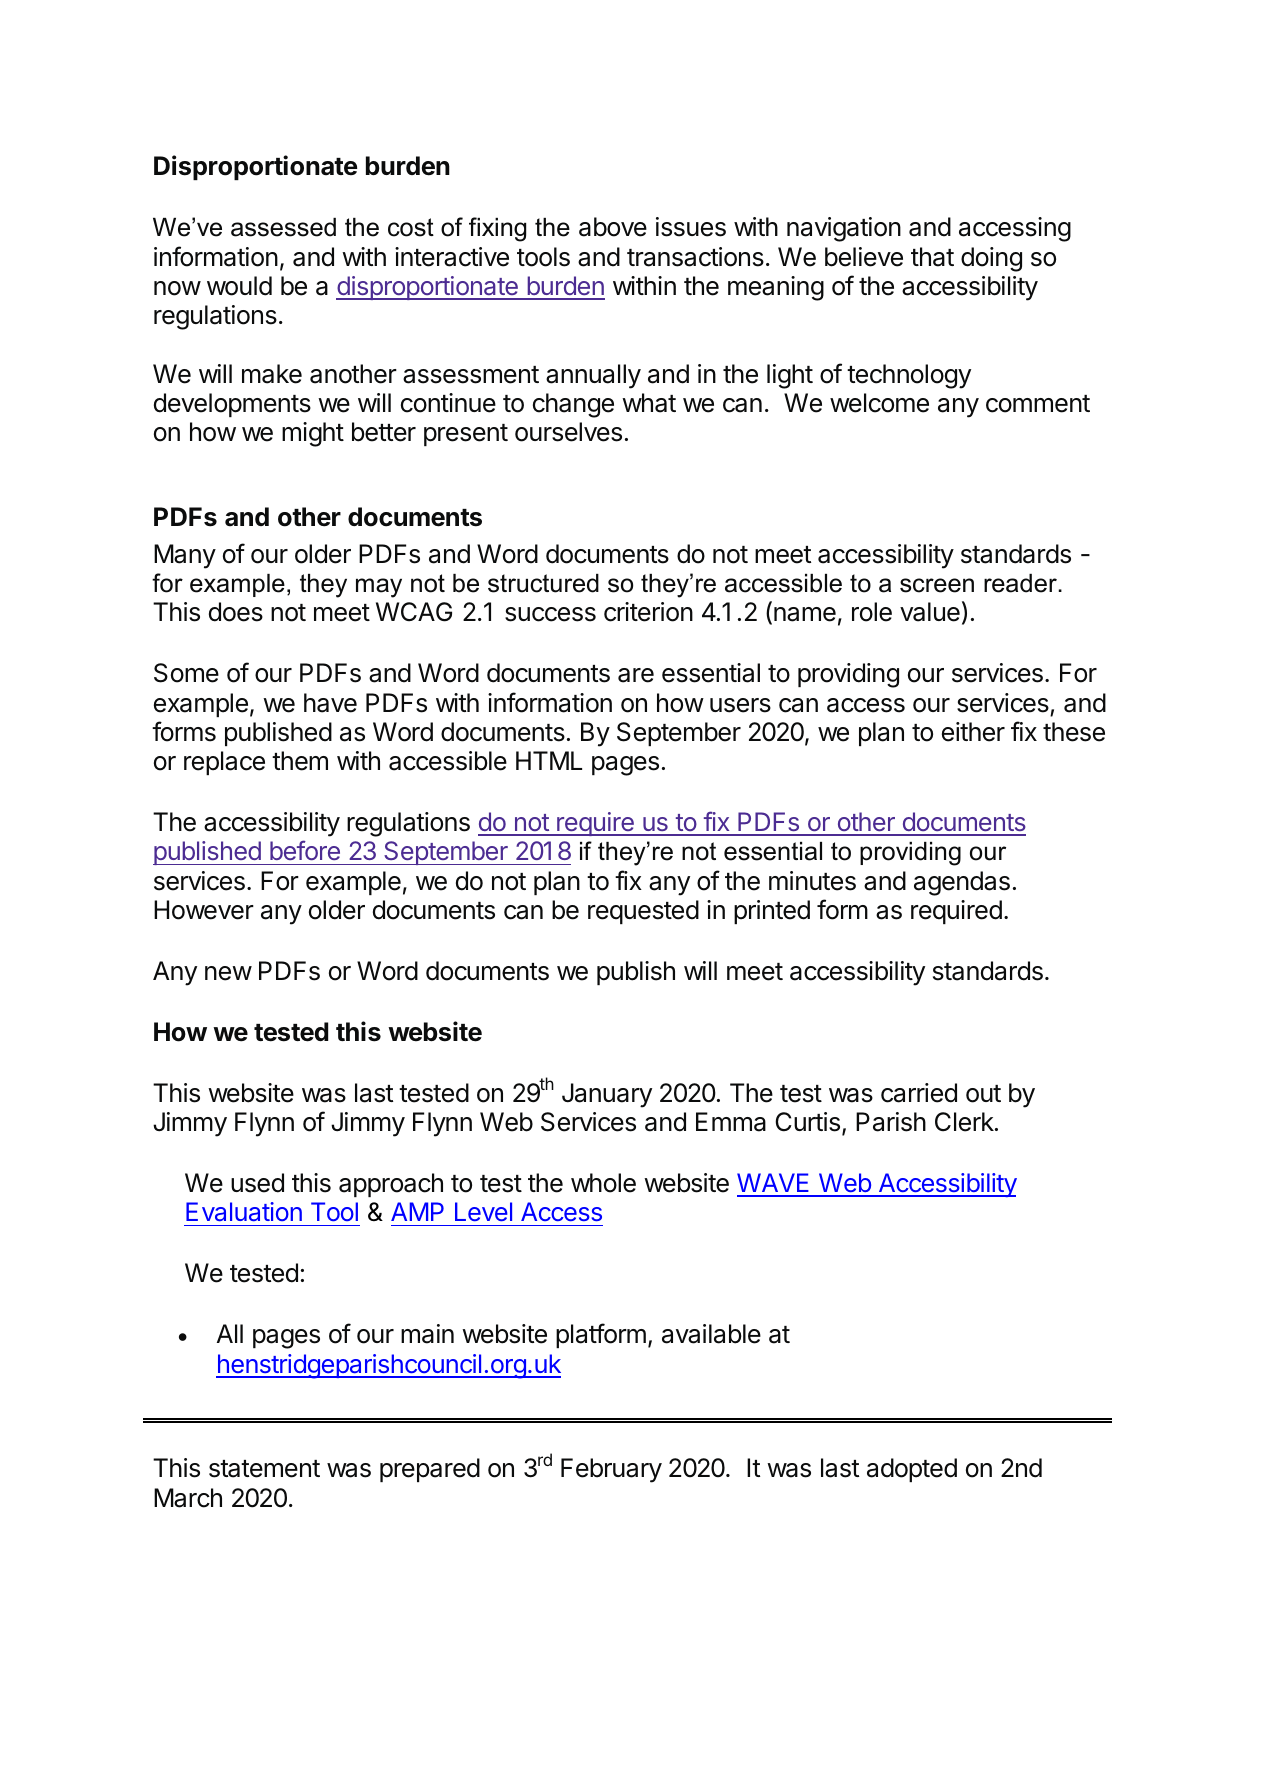 This document has height=1783, width=1261. What do you see at coordinates (611, 1470) in the document?
I see `February` at bounding box center [611, 1470].
